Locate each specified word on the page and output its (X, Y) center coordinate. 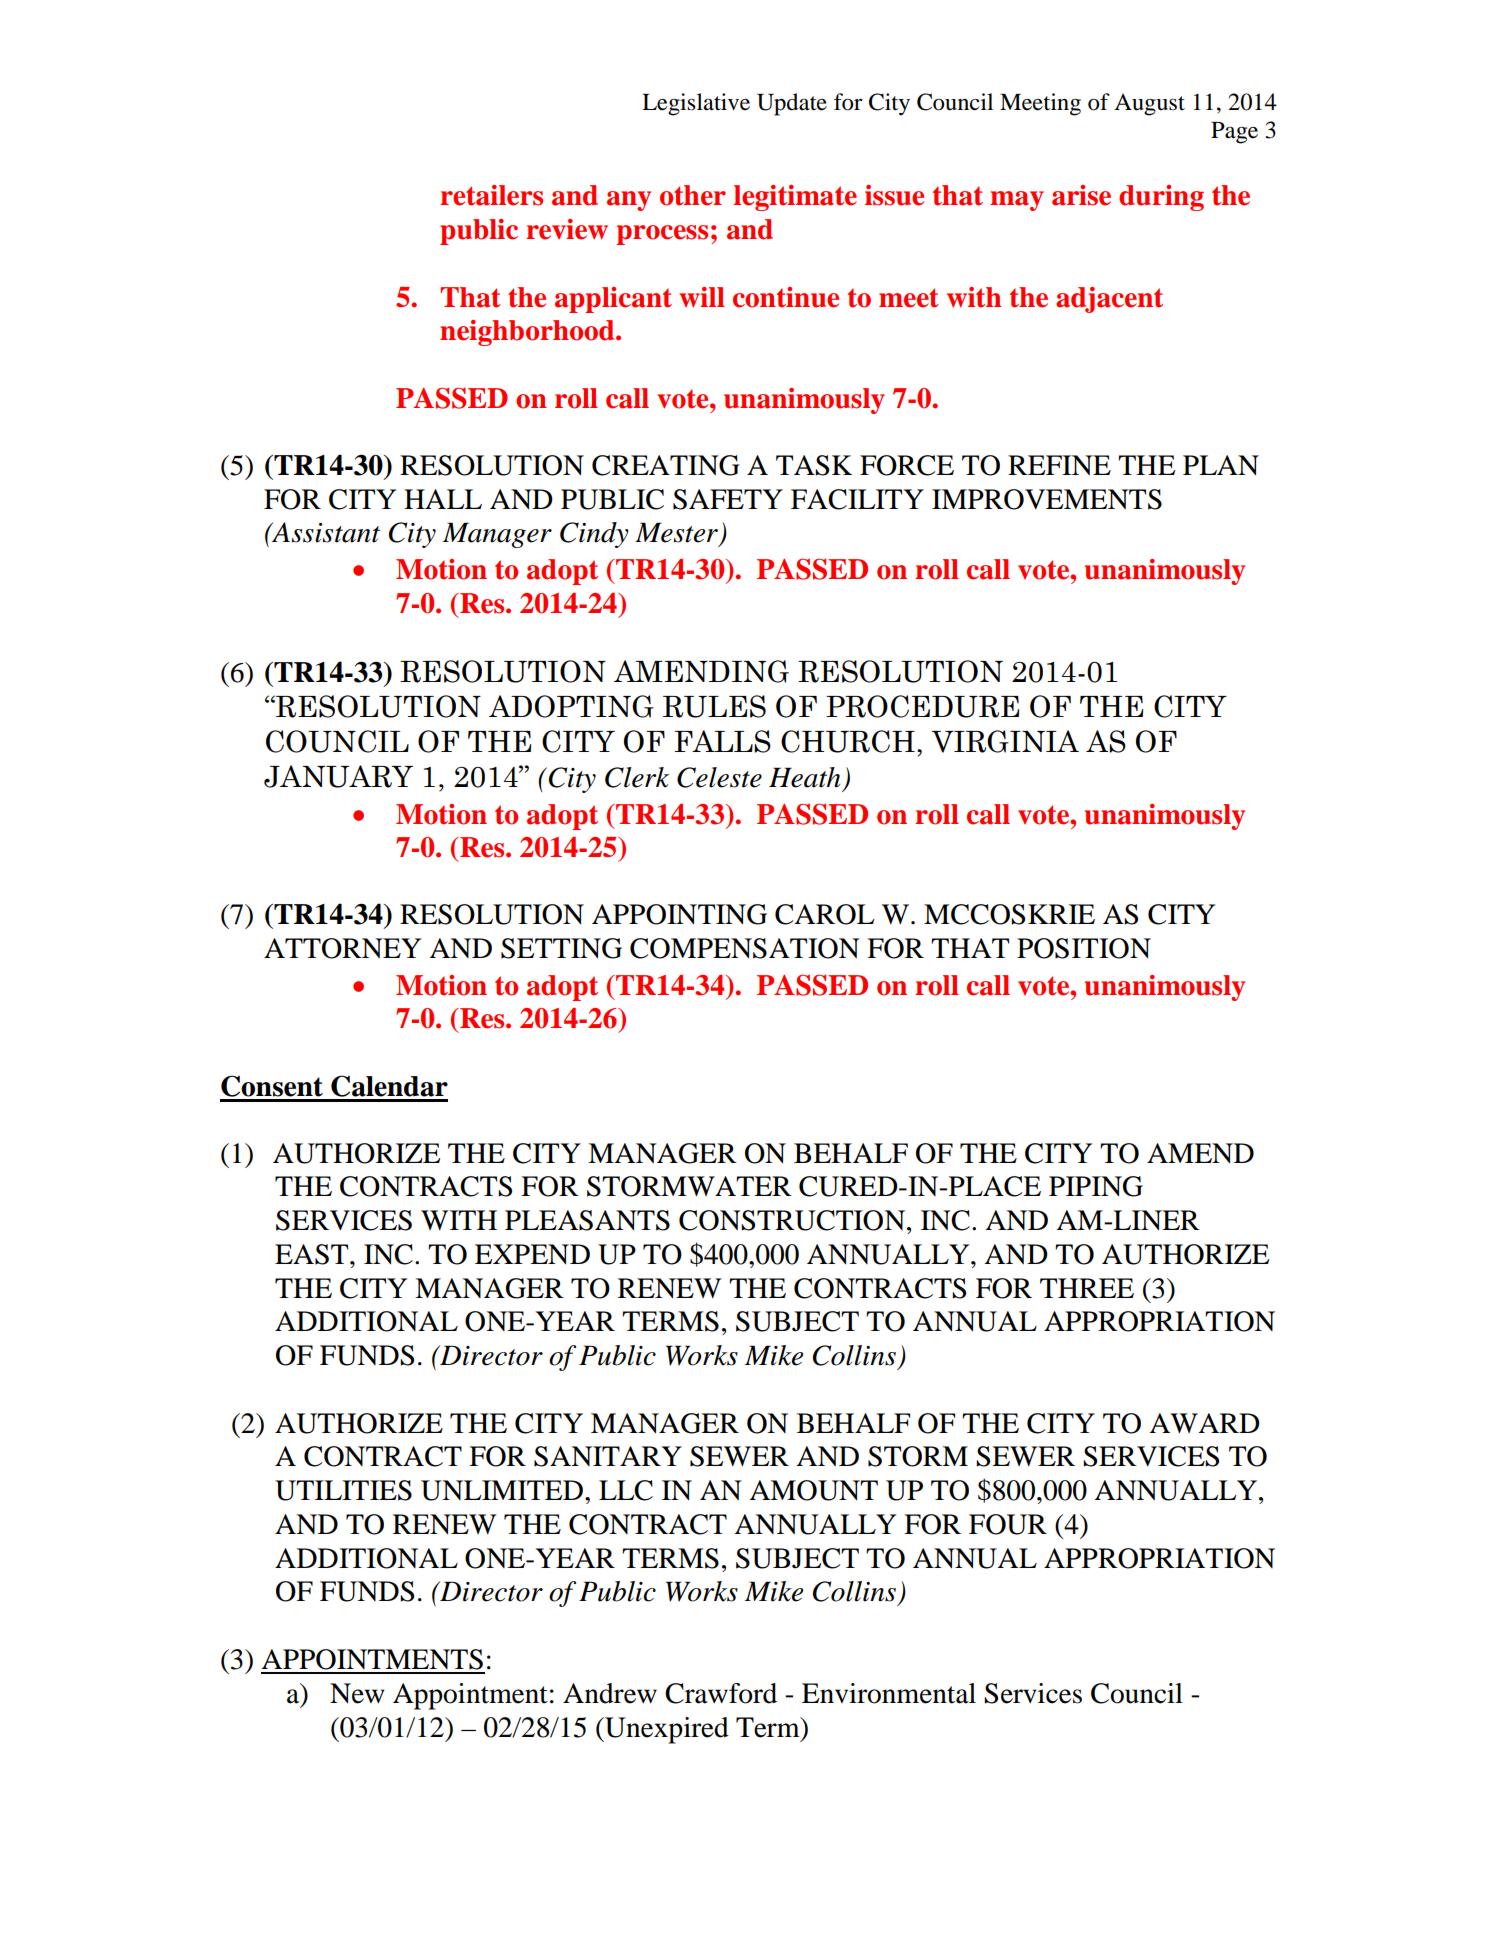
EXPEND (532, 1254)
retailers (491, 195)
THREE (1087, 1288)
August (1149, 105)
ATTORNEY (342, 948)
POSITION (1084, 948)
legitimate (795, 198)
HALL (443, 499)
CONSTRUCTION (793, 1220)
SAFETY (728, 499)
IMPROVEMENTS (1047, 499)
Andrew (610, 1693)
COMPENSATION (745, 948)
